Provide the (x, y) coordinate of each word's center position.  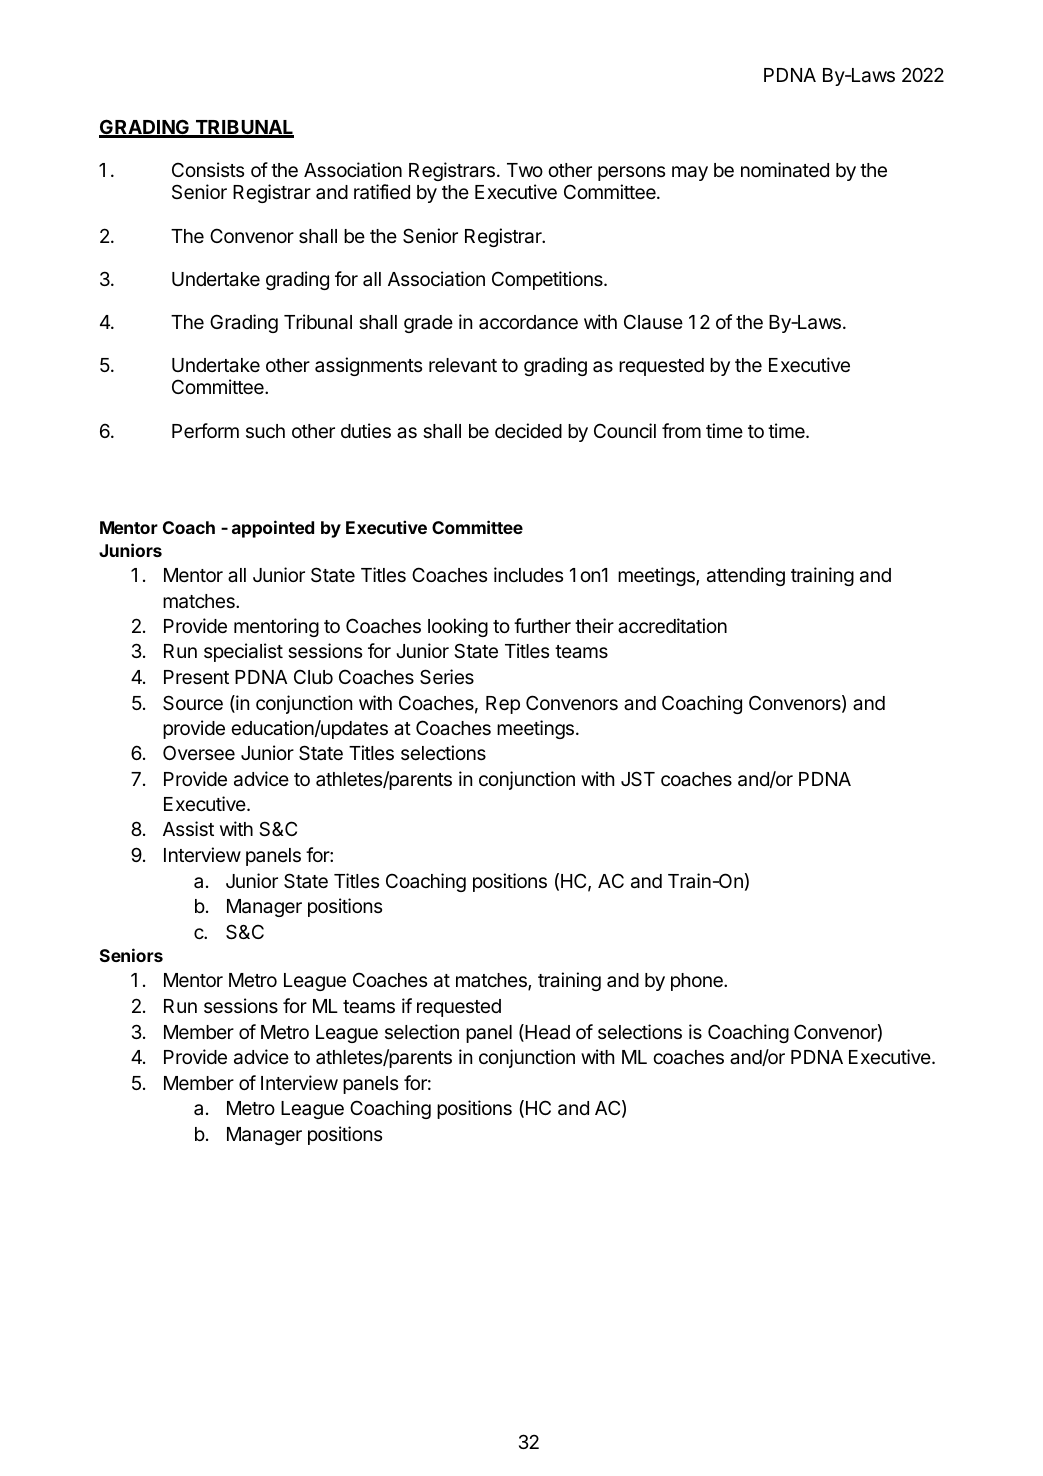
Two (525, 170)
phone (698, 982)
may (690, 173)
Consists (208, 169)
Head (546, 1033)
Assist (188, 828)
